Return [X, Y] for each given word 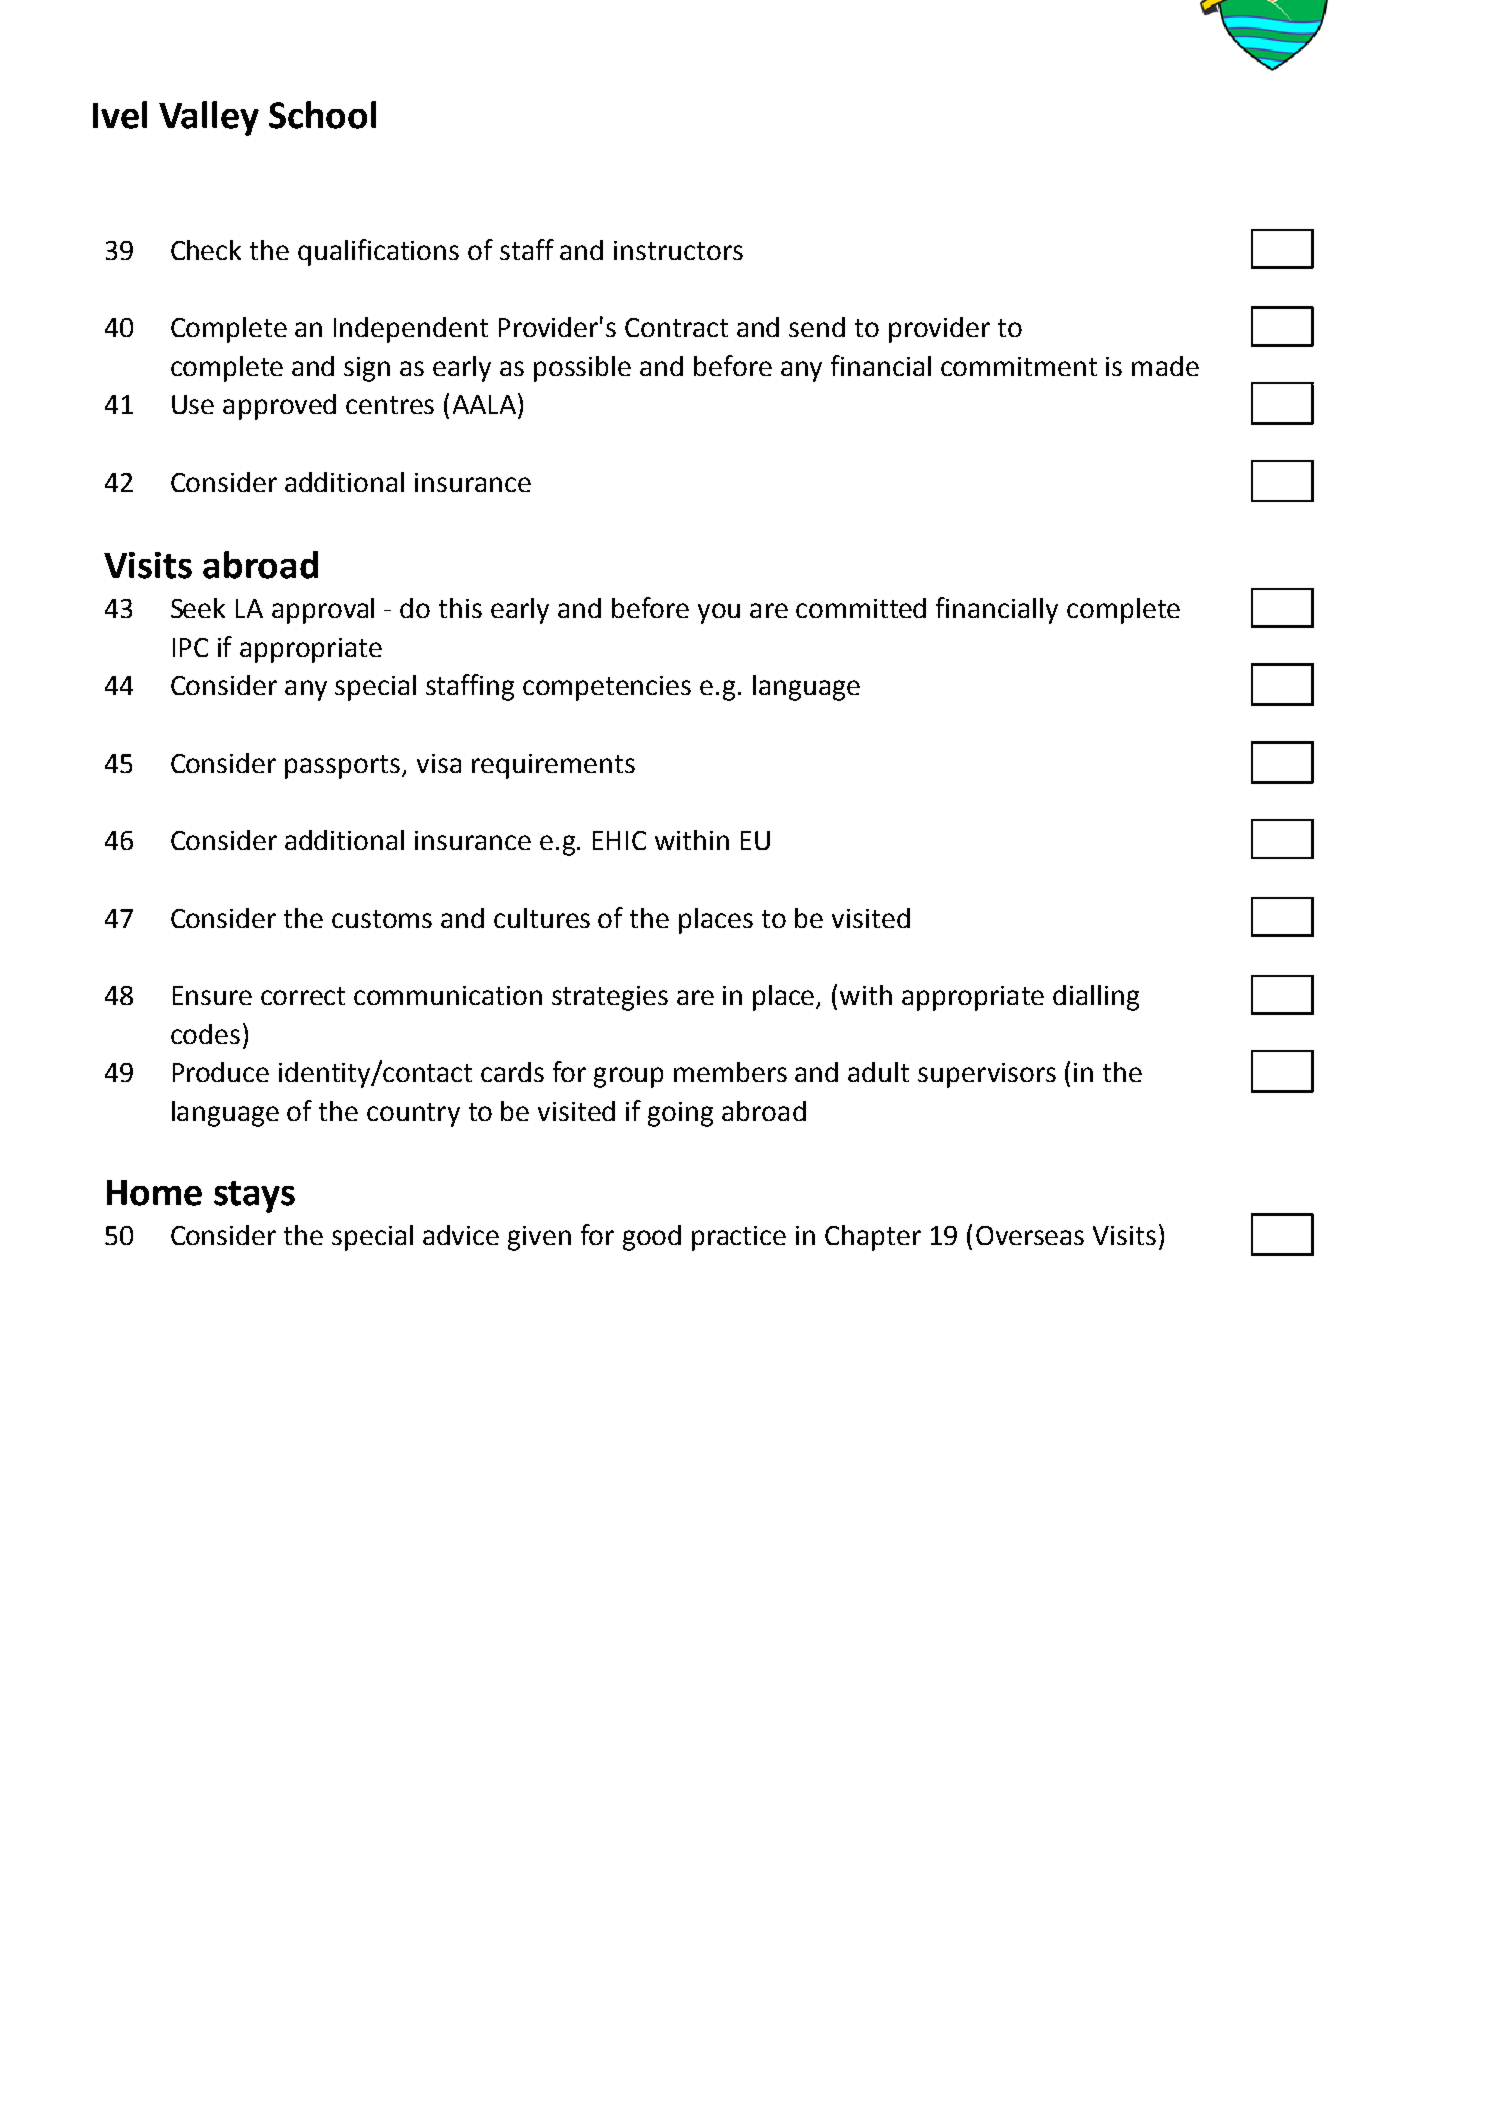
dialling [1096, 998]
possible [582, 369]
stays [254, 1197]
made [1165, 366]
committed [861, 608]
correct [303, 996]
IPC [190, 647]
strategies [610, 998]
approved [279, 407]
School [322, 115]
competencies [607, 688]
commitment [1019, 366]
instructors [678, 250]
